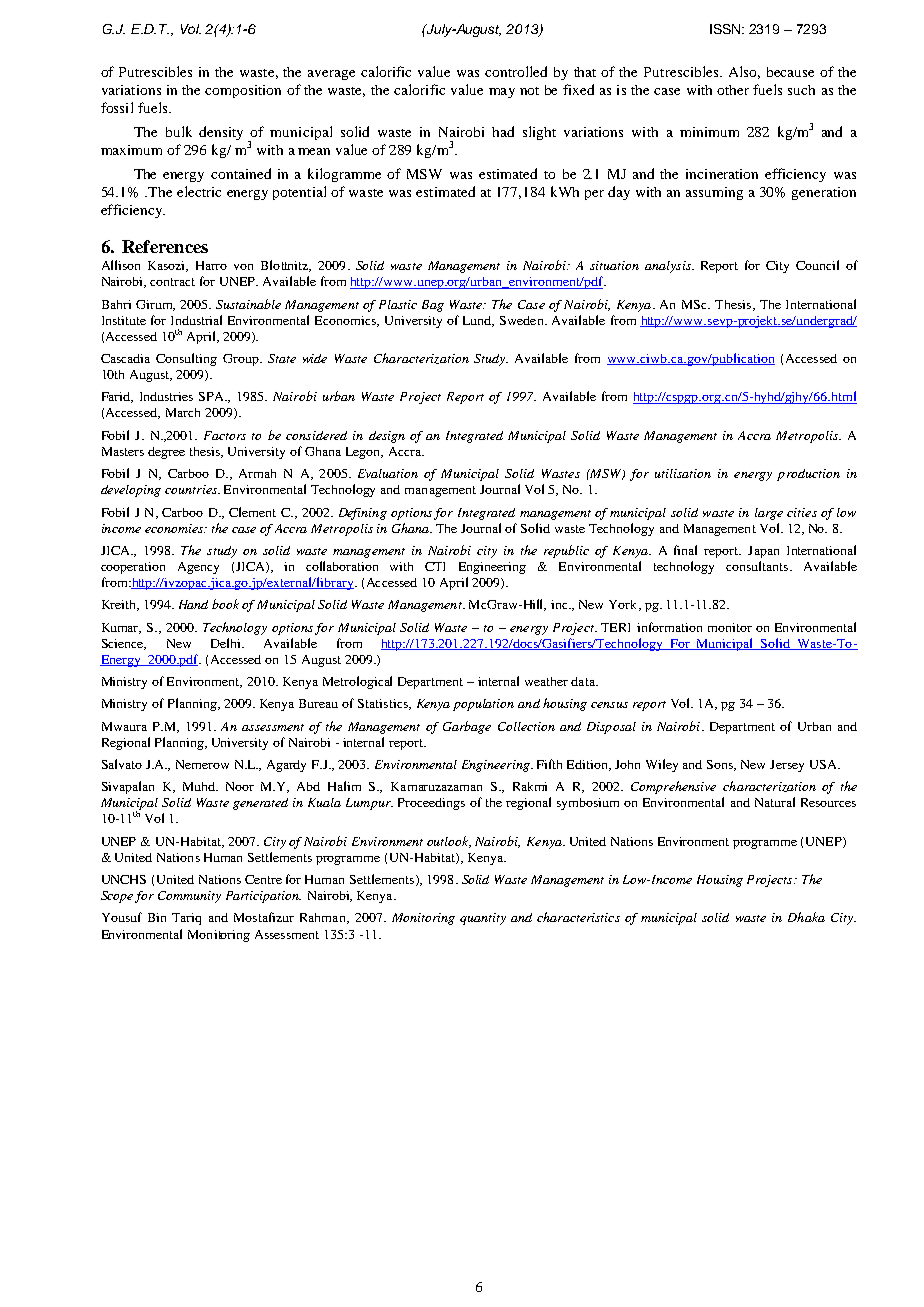 Image resolution: width=924 pixels, height=1307 pixels. Describe the element at coordinates (721, 765) in the screenshot. I see `Sons` at that location.
